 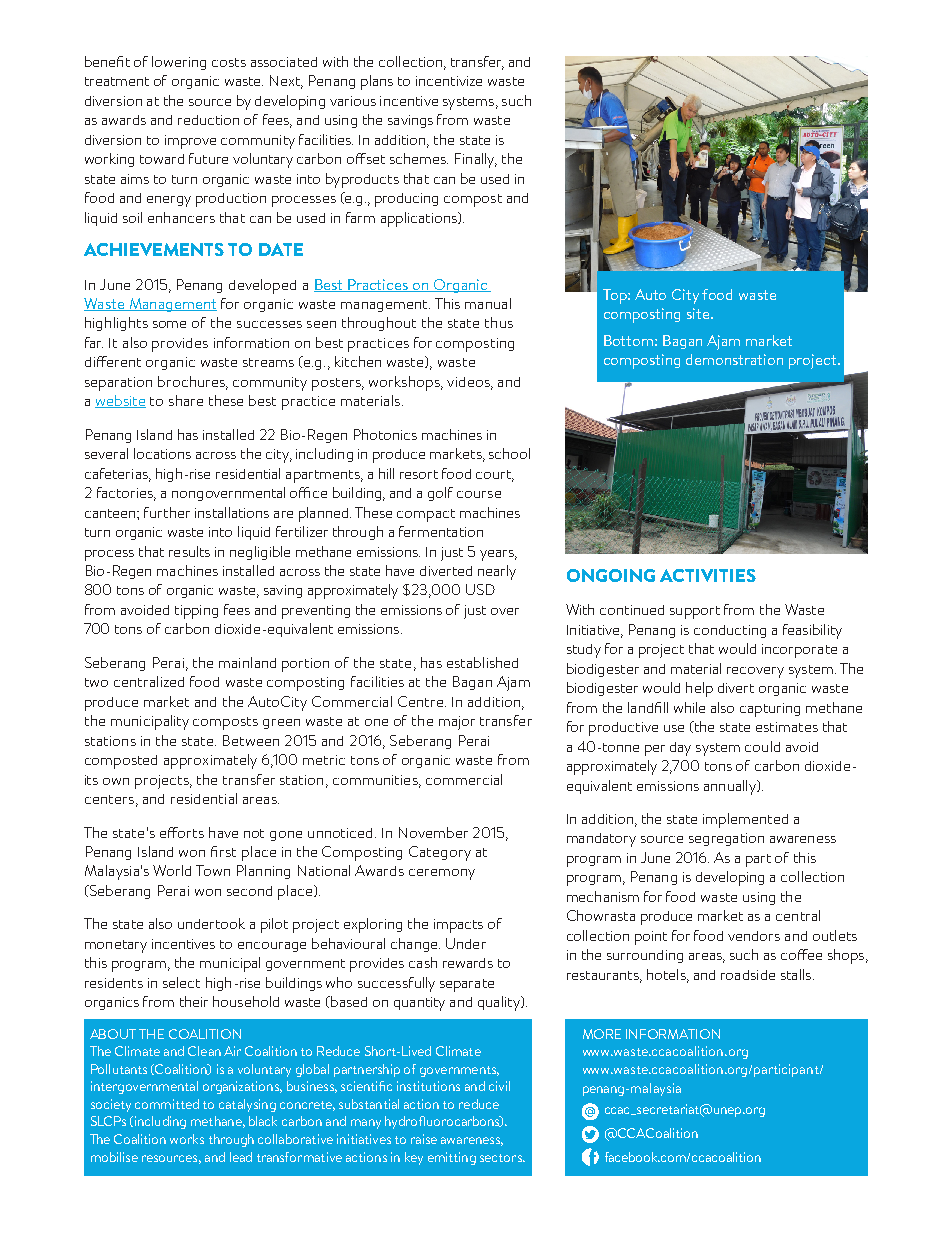 What do you see at coordinates (172, 870) in the screenshot?
I see `World` at bounding box center [172, 870].
